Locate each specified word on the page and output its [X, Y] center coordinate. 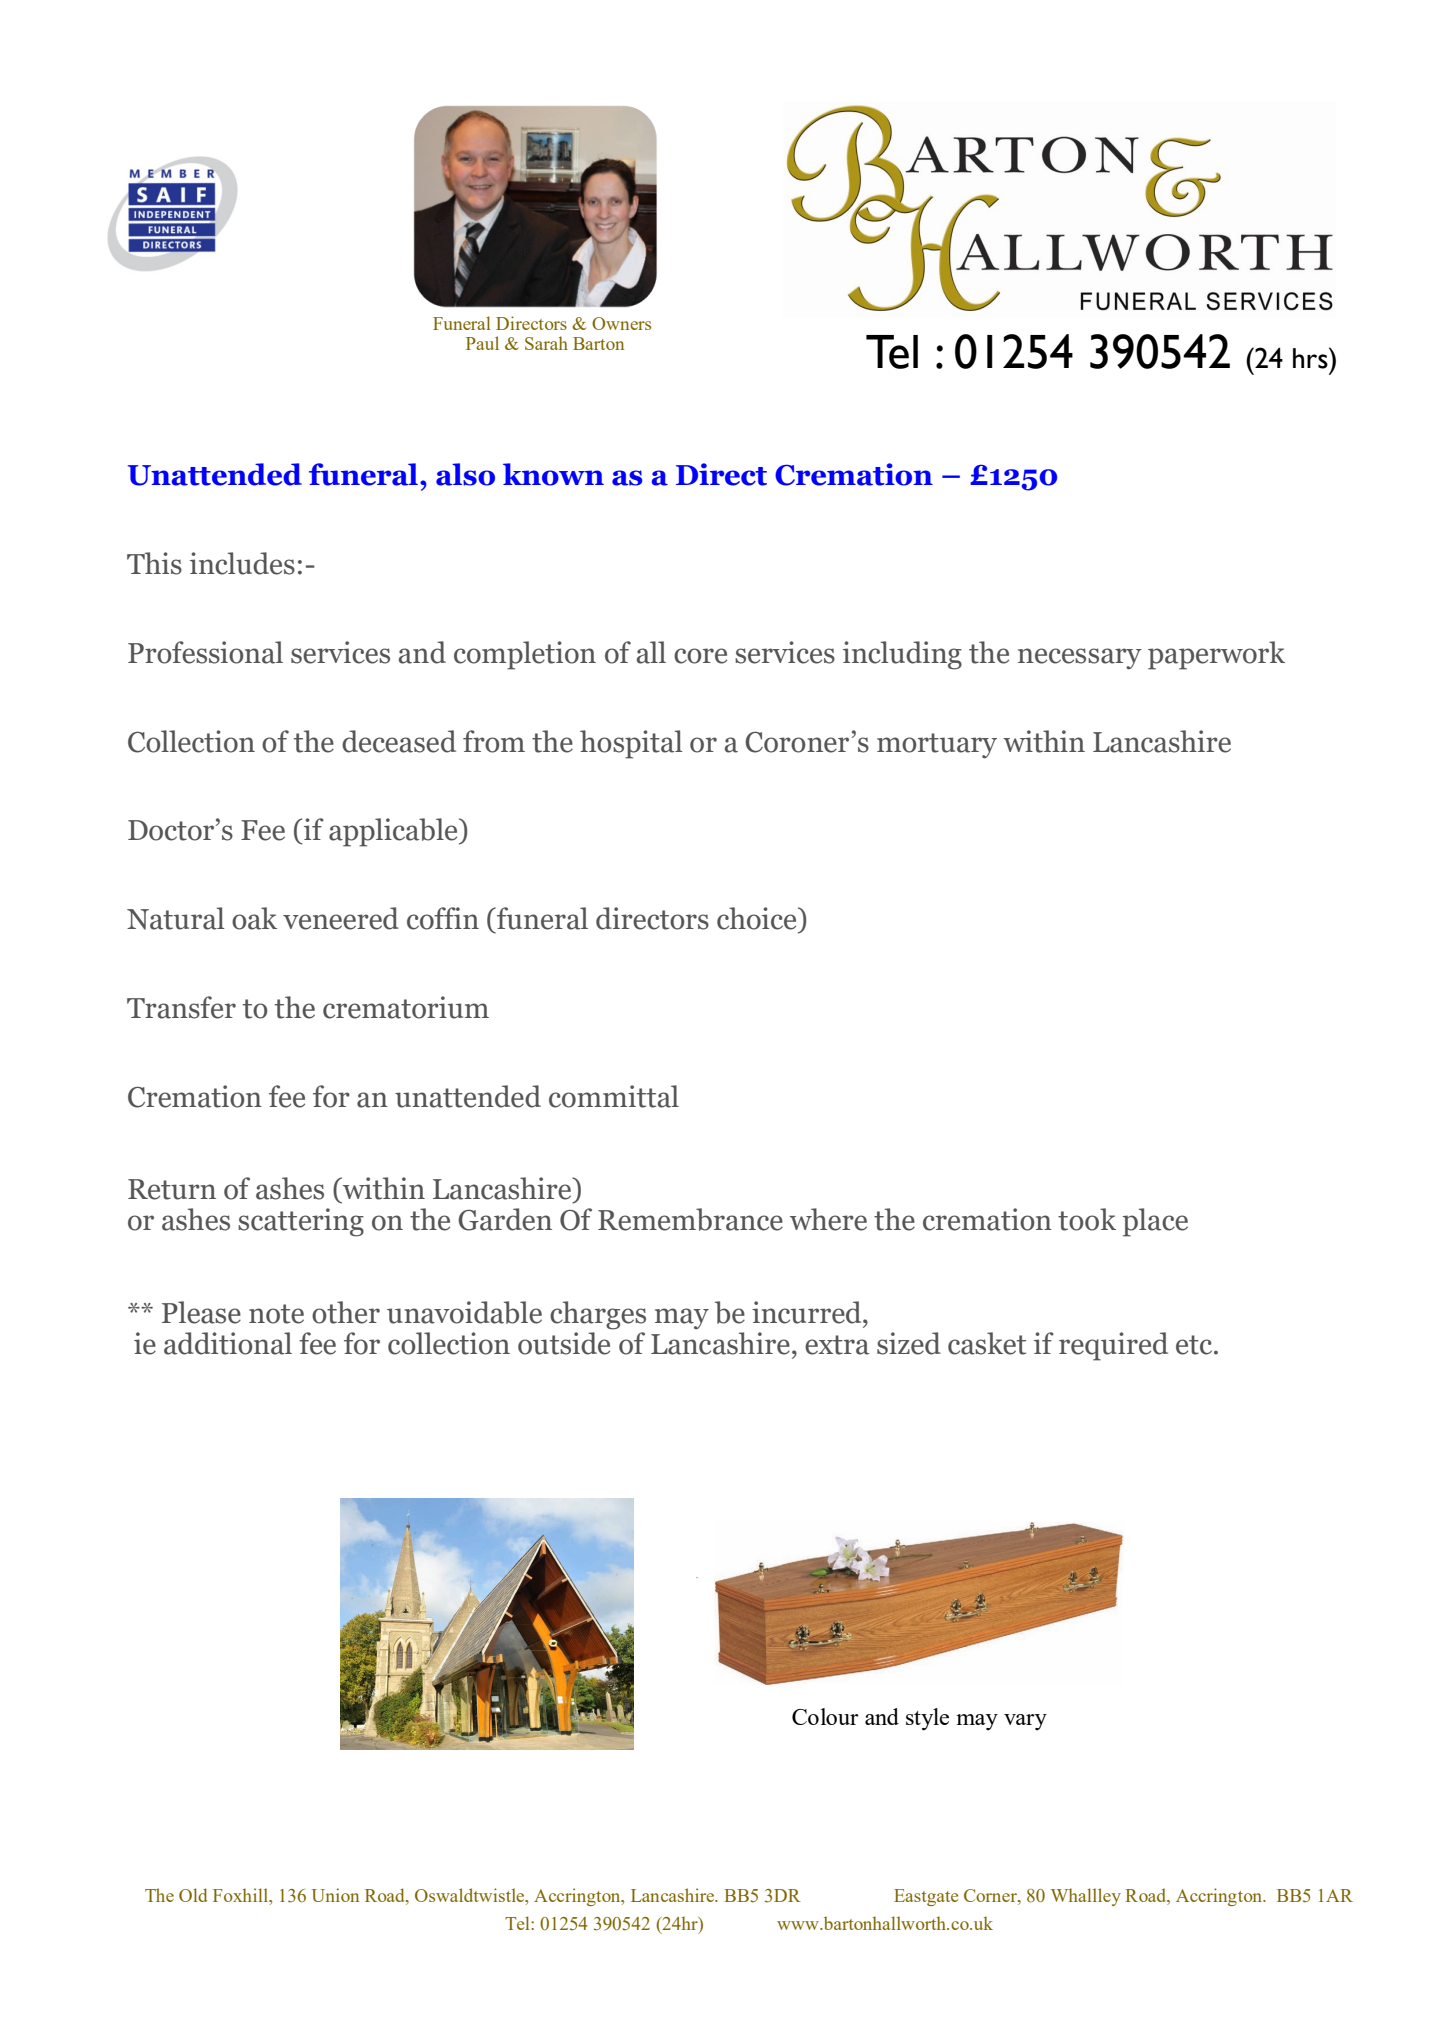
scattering [301, 1222]
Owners [621, 323]
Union [335, 1895]
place [1155, 1222]
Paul [482, 343]
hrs [1311, 358]
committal [614, 1096]
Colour [825, 1716]
